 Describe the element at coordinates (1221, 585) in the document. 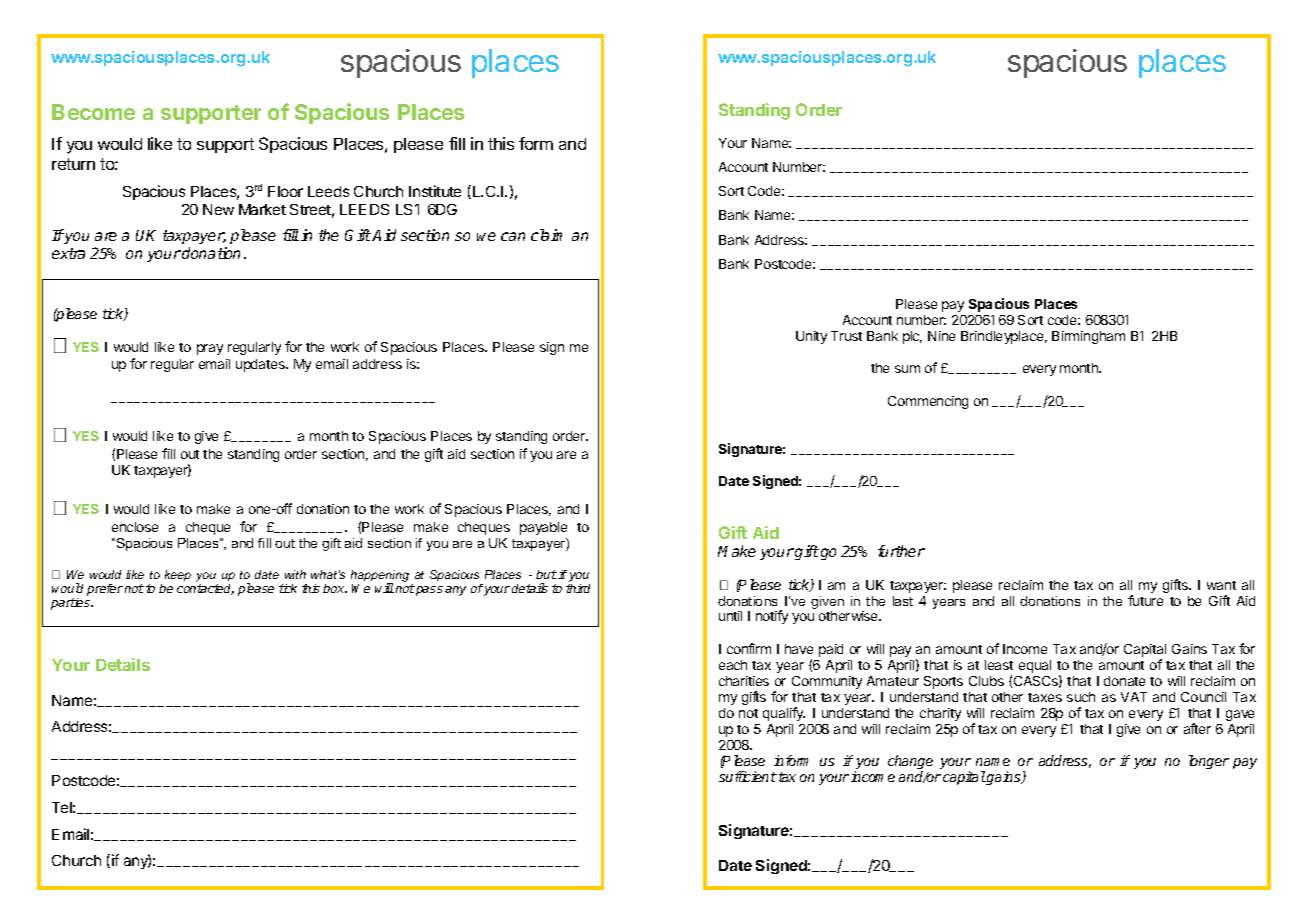

I see `want` at that location.
